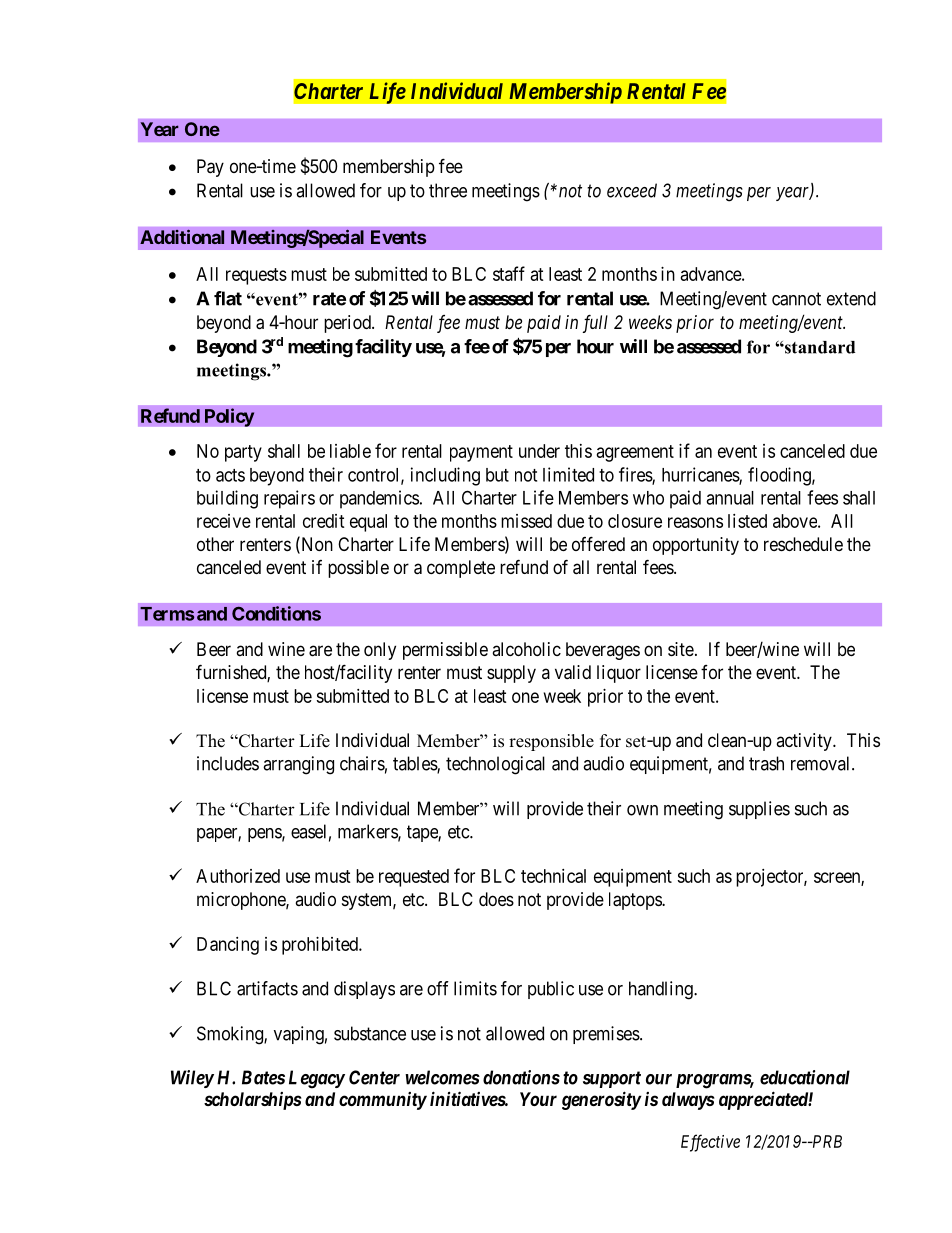  I want to click on staff, so click(509, 273).
